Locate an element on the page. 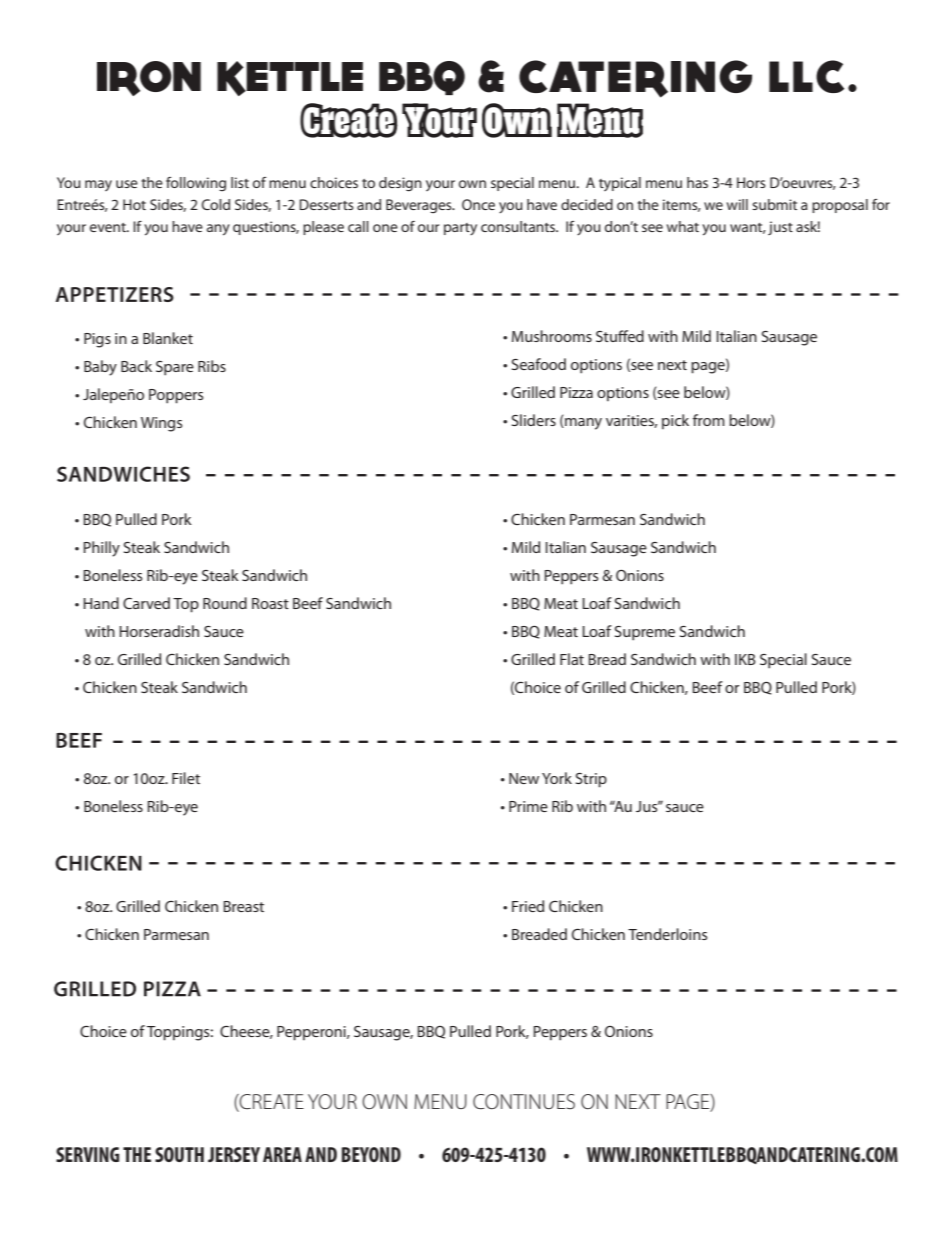 This document has width=952, height=1233. Prime is located at coordinates (528, 806).
